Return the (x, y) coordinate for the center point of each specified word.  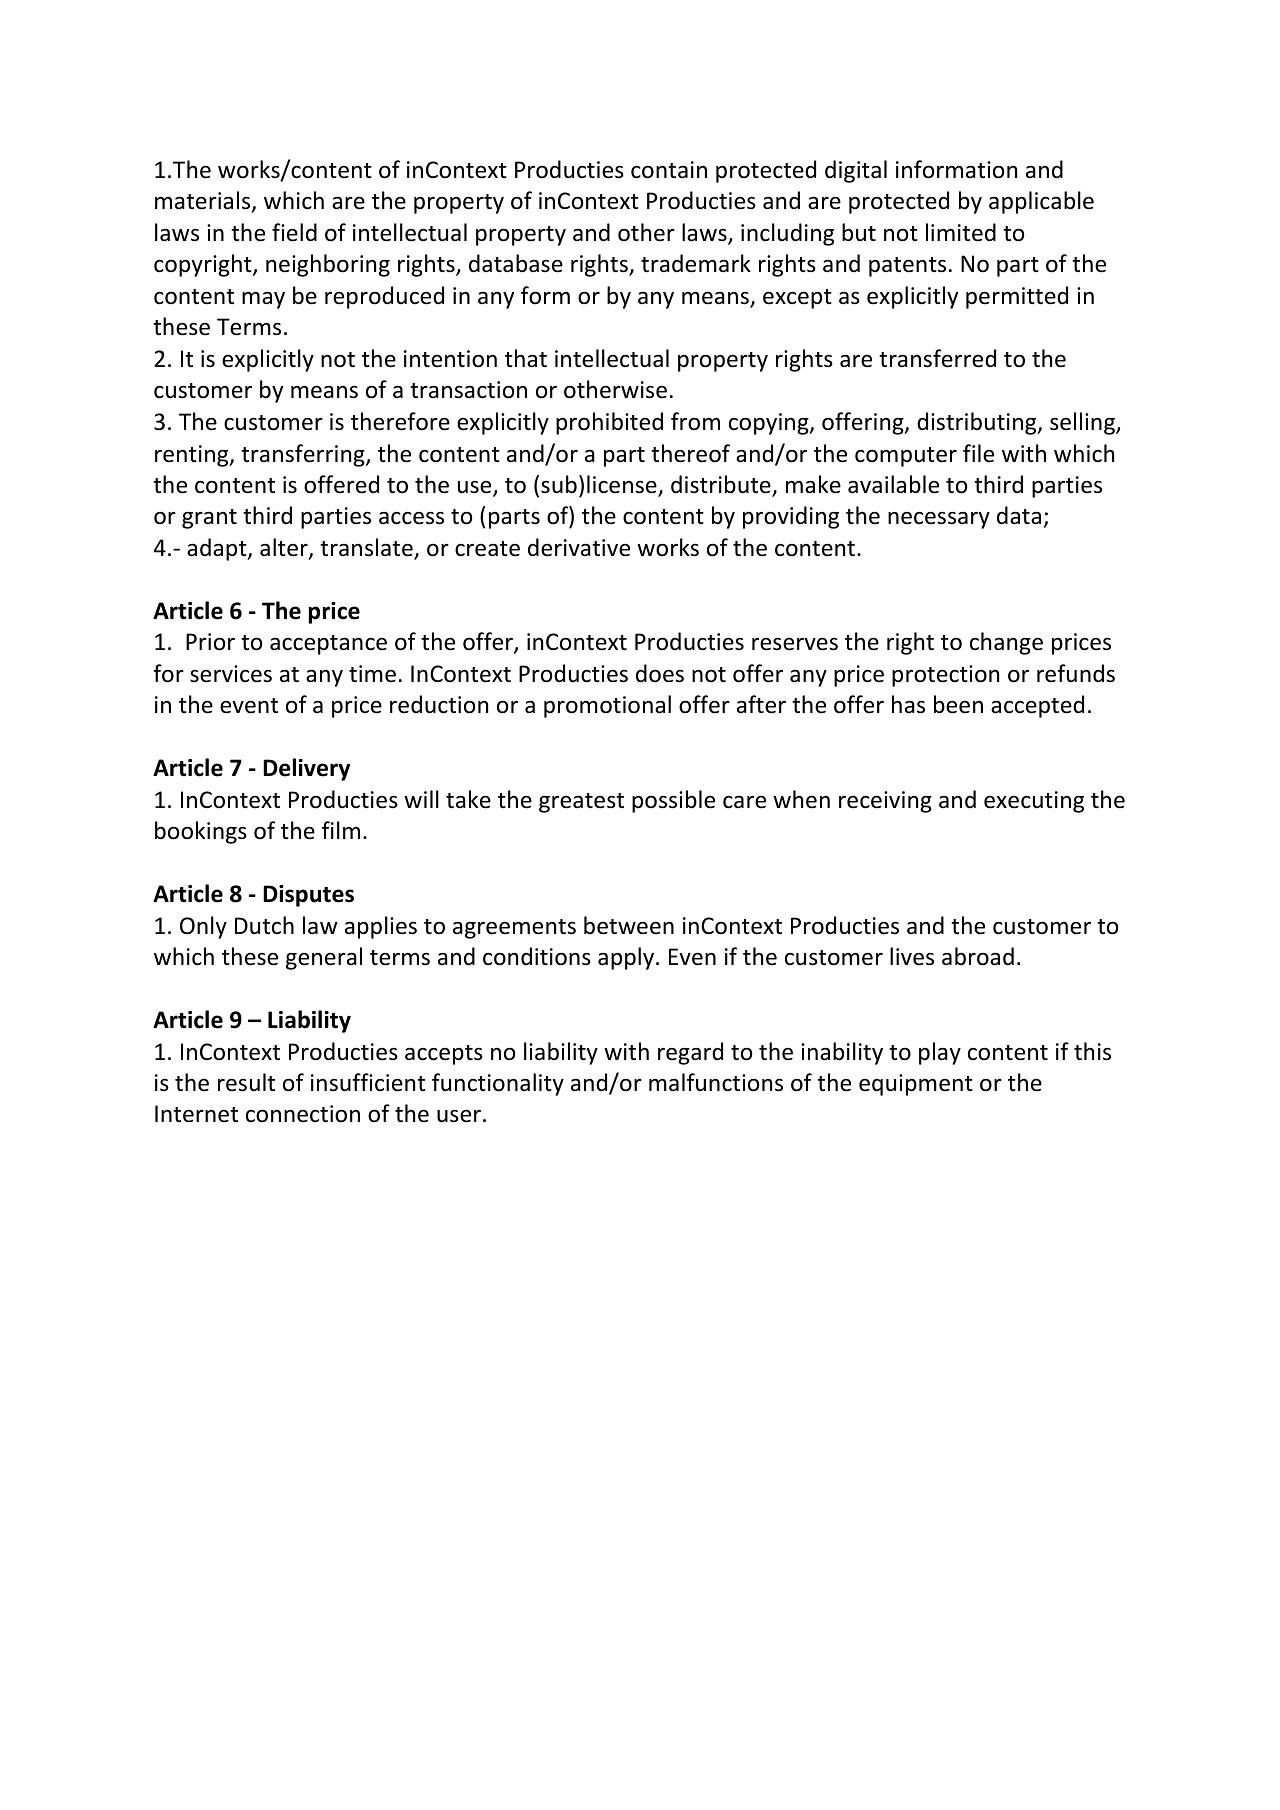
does (660, 673)
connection (303, 1114)
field (294, 232)
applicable (1041, 202)
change (1006, 643)
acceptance (328, 645)
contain (669, 170)
